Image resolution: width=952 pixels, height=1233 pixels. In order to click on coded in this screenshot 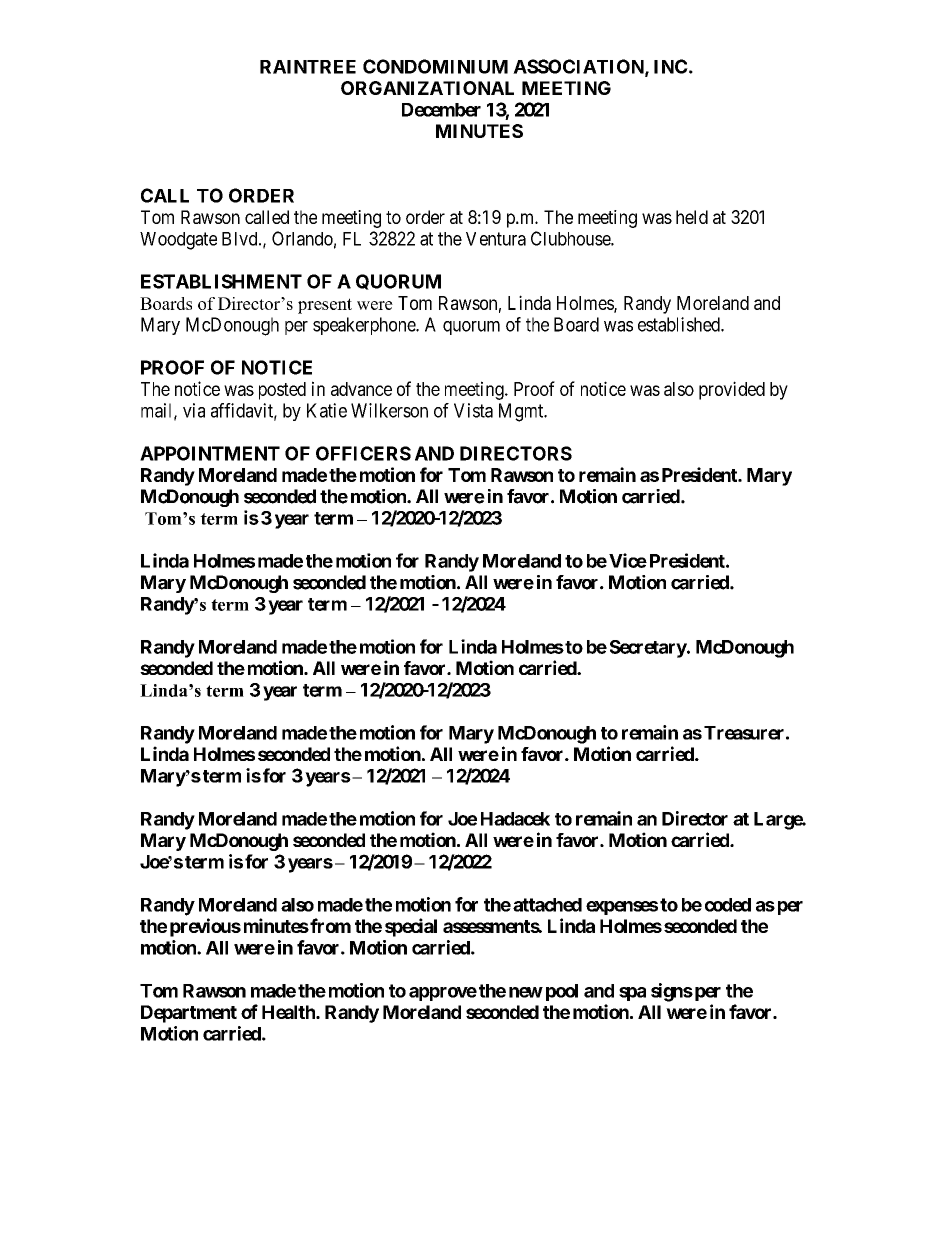, I will do `click(728, 905)`.
